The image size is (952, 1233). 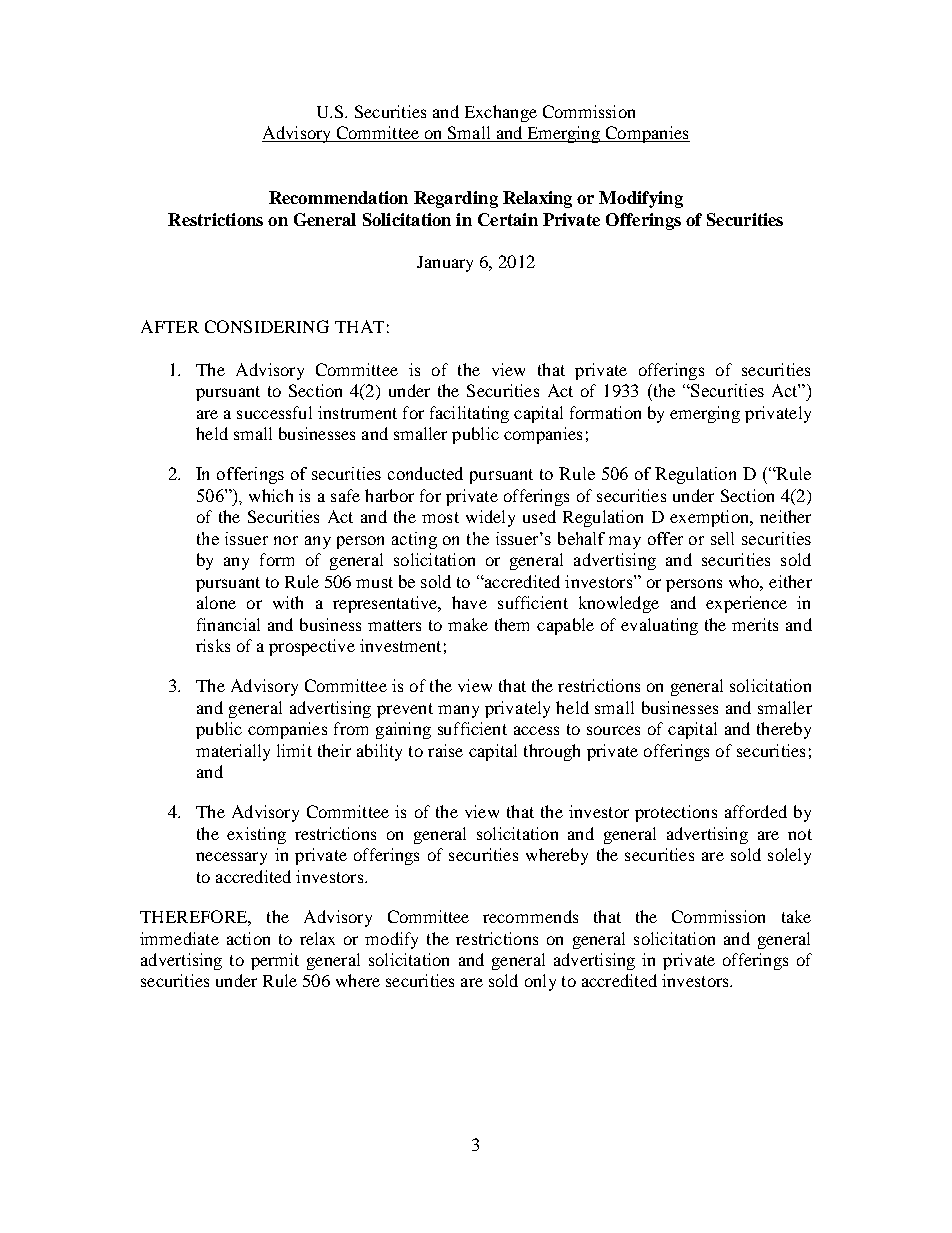 I want to click on action, so click(x=248, y=938).
